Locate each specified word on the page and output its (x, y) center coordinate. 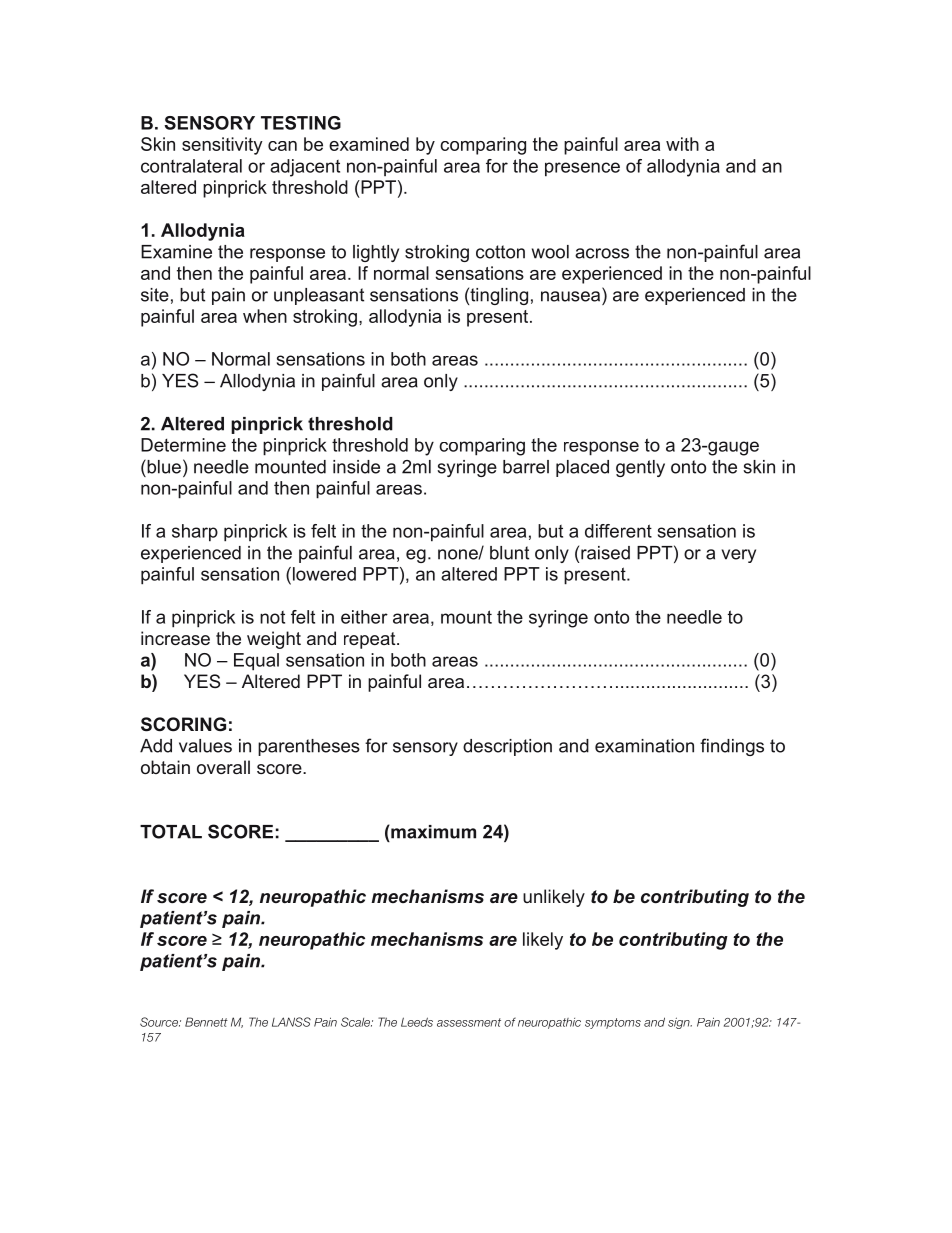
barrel (526, 467)
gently (640, 468)
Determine (183, 445)
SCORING (183, 724)
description (507, 747)
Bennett (206, 1022)
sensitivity (222, 146)
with (682, 144)
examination (644, 746)
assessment (469, 1022)
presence (582, 169)
